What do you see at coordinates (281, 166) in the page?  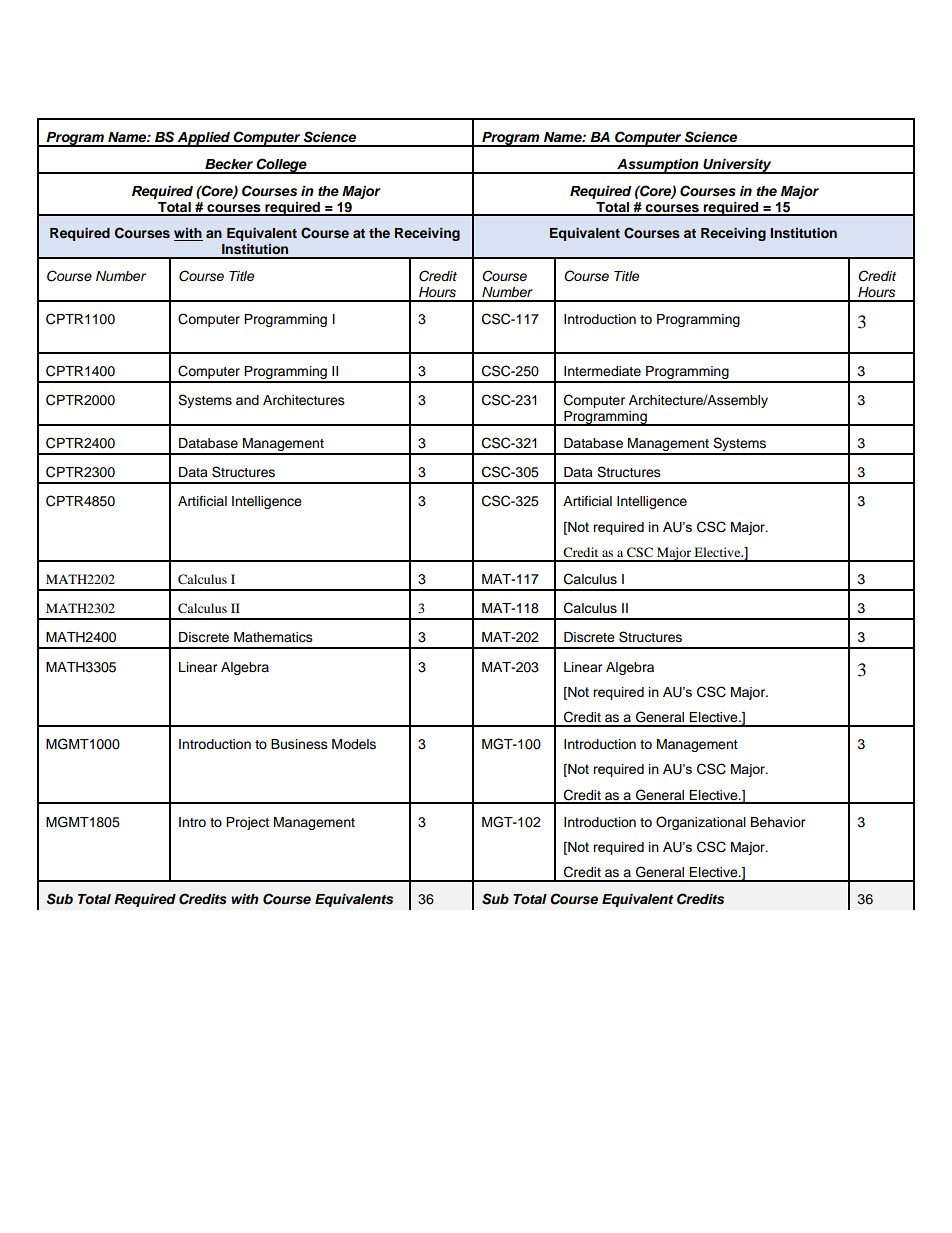 I see `College` at bounding box center [281, 166].
